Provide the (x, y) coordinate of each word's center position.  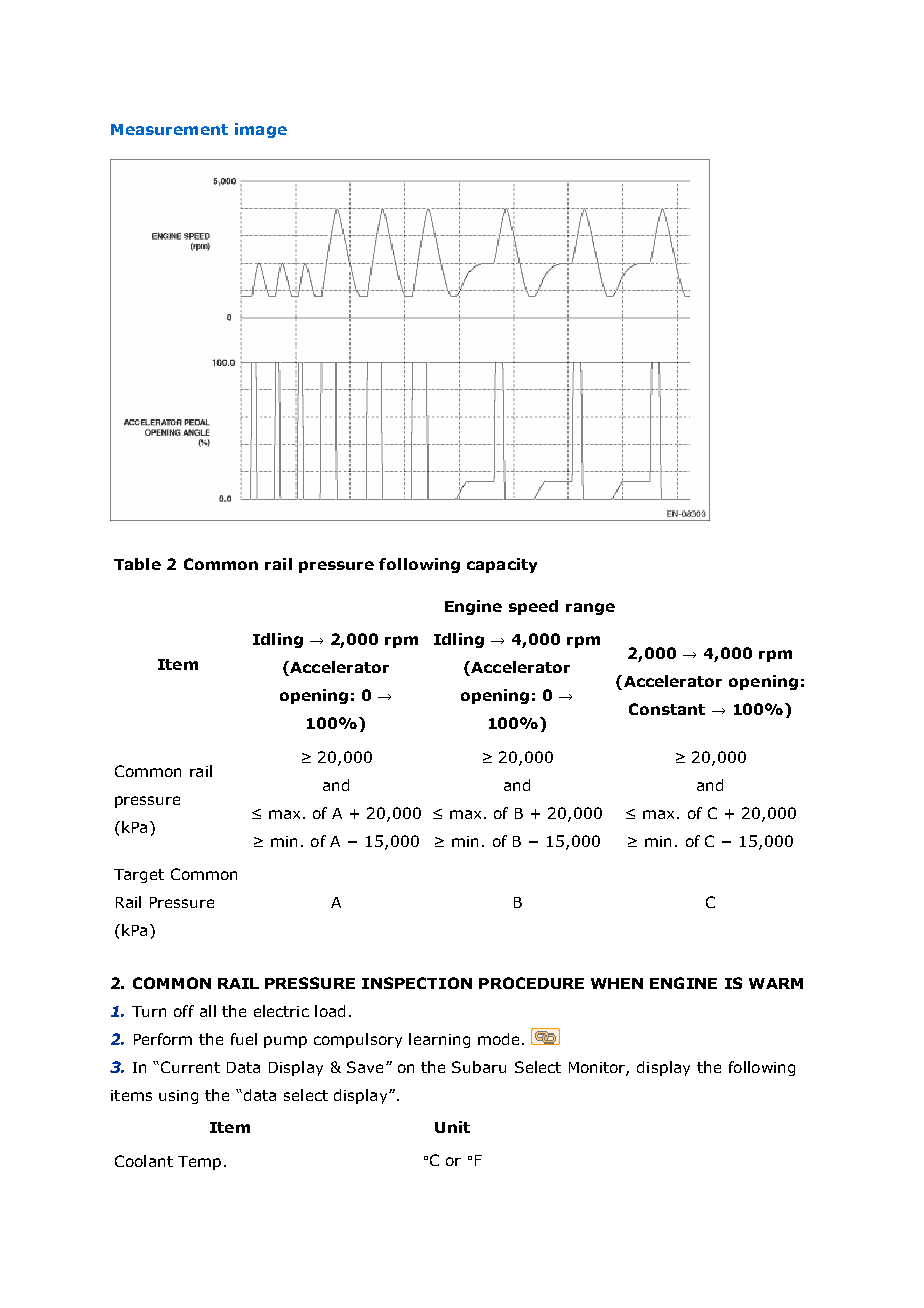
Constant (667, 709)
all (208, 1011)
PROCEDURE (531, 983)
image (261, 130)
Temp (199, 1163)
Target (139, 876)
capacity (502, 565)
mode (498, 1039)
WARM (776, 983)
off (184, 1011)
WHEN (617, 983)
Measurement (169, 129)
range (590, 609)
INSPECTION (417, 983)
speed (533, 607)
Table (137, 564)
